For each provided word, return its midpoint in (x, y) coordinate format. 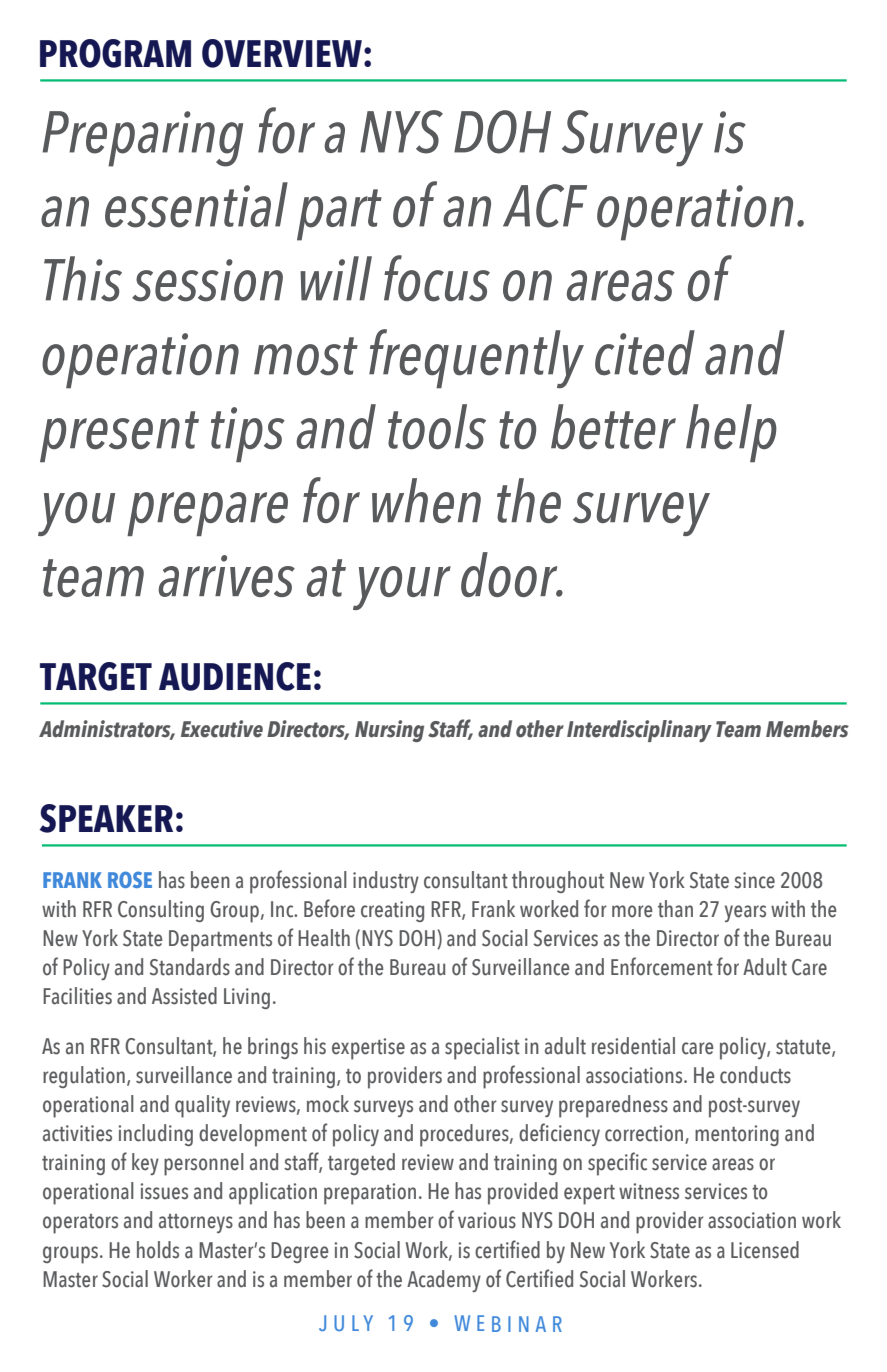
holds (158, 1250)
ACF (545, 206)
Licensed (765, 1250)
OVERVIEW (282, 53)
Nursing (389, 731)
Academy (444, 1281)
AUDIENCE (235, 676)
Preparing (142, 139)
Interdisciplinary (639, 731)
